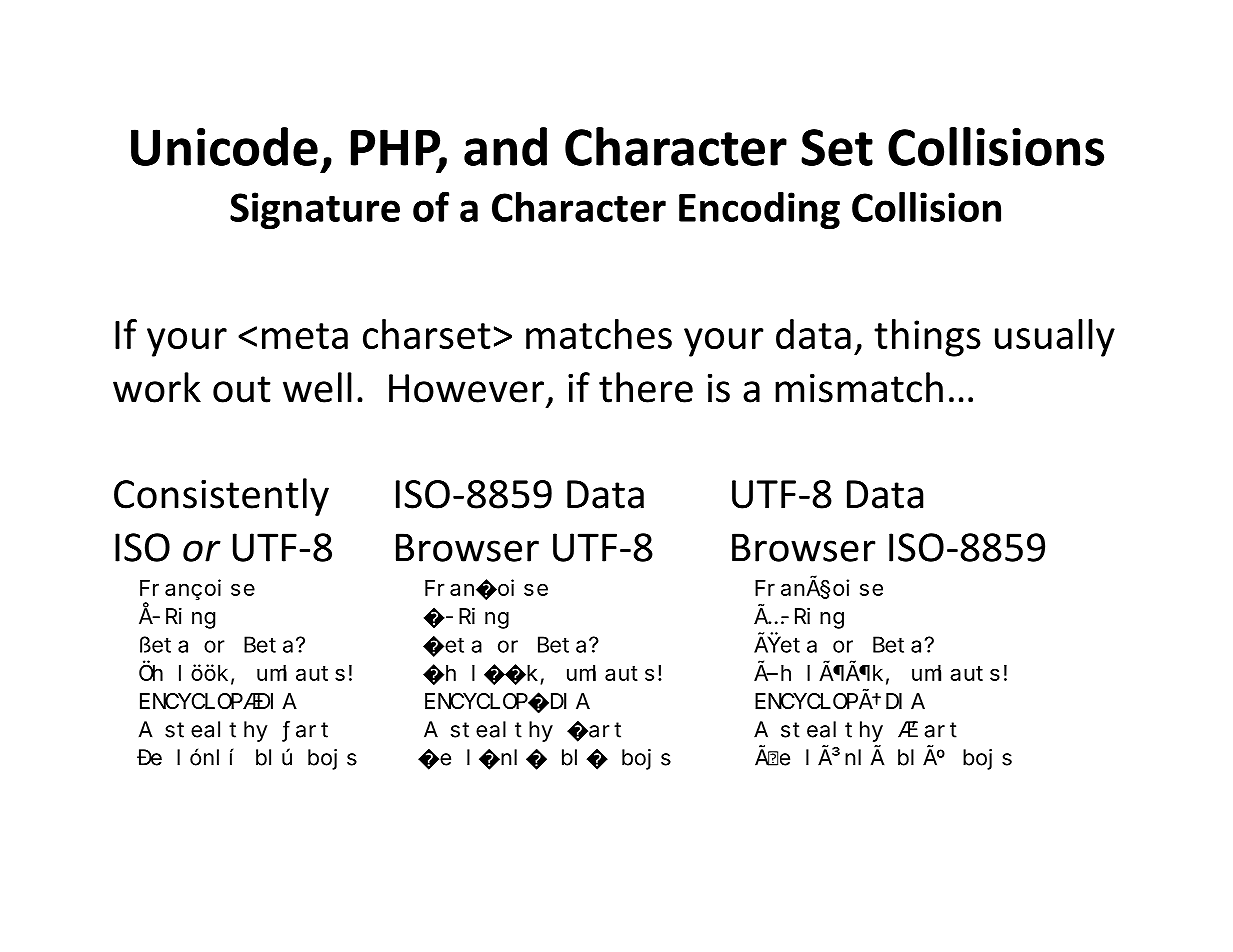 Image resolution: width=1233 pixels, height=952 pixels. I want to click on meta, so click(305, 336).
